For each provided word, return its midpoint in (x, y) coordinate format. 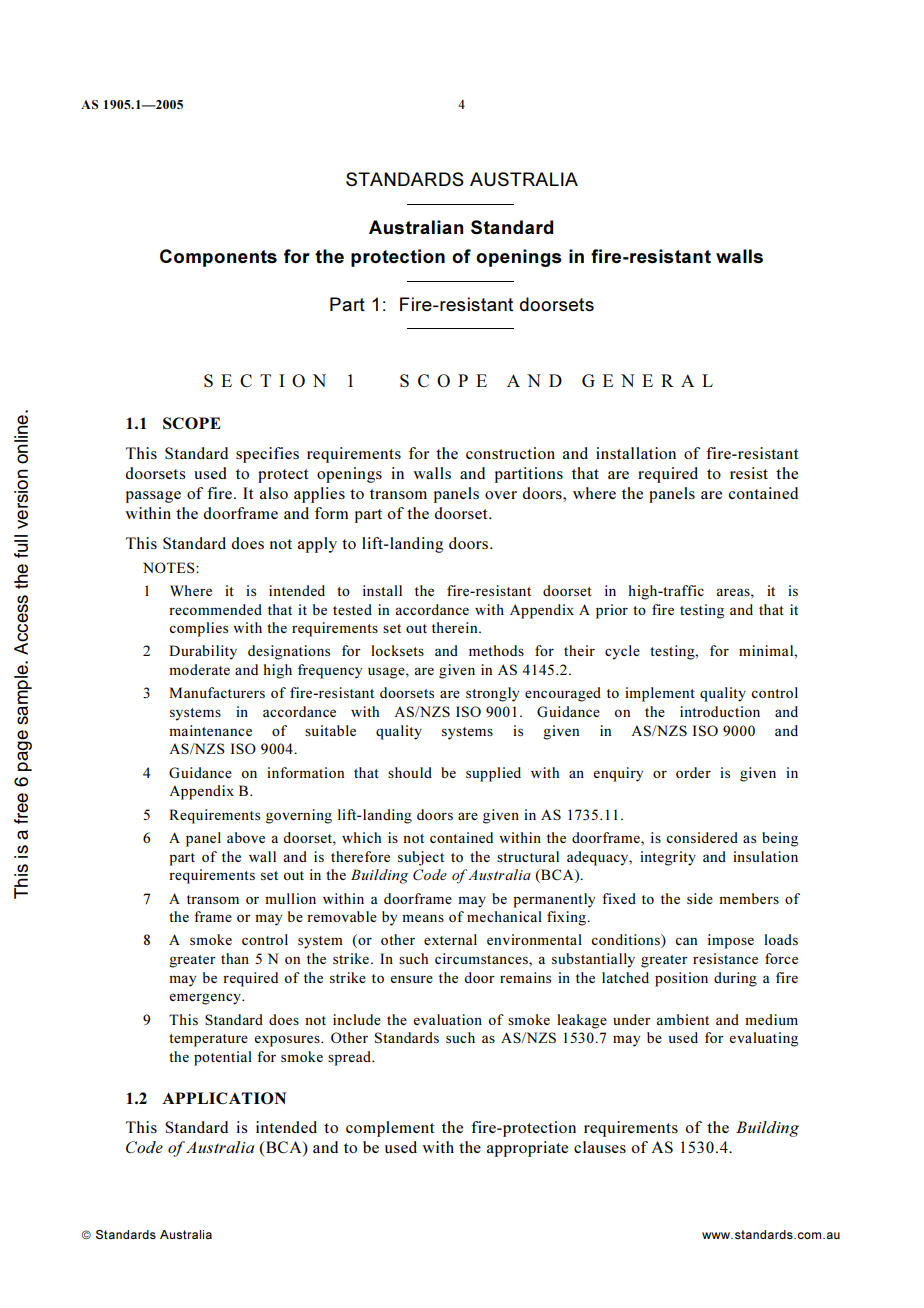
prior (612, 611)
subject (421, 858)
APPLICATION (224, 1098)
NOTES (170, 567)
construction (510, 453)
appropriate (527, 1149)
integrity (668, 858)
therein (456, 627)
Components (218, 258)
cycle (622, 652)
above (246, 837)
